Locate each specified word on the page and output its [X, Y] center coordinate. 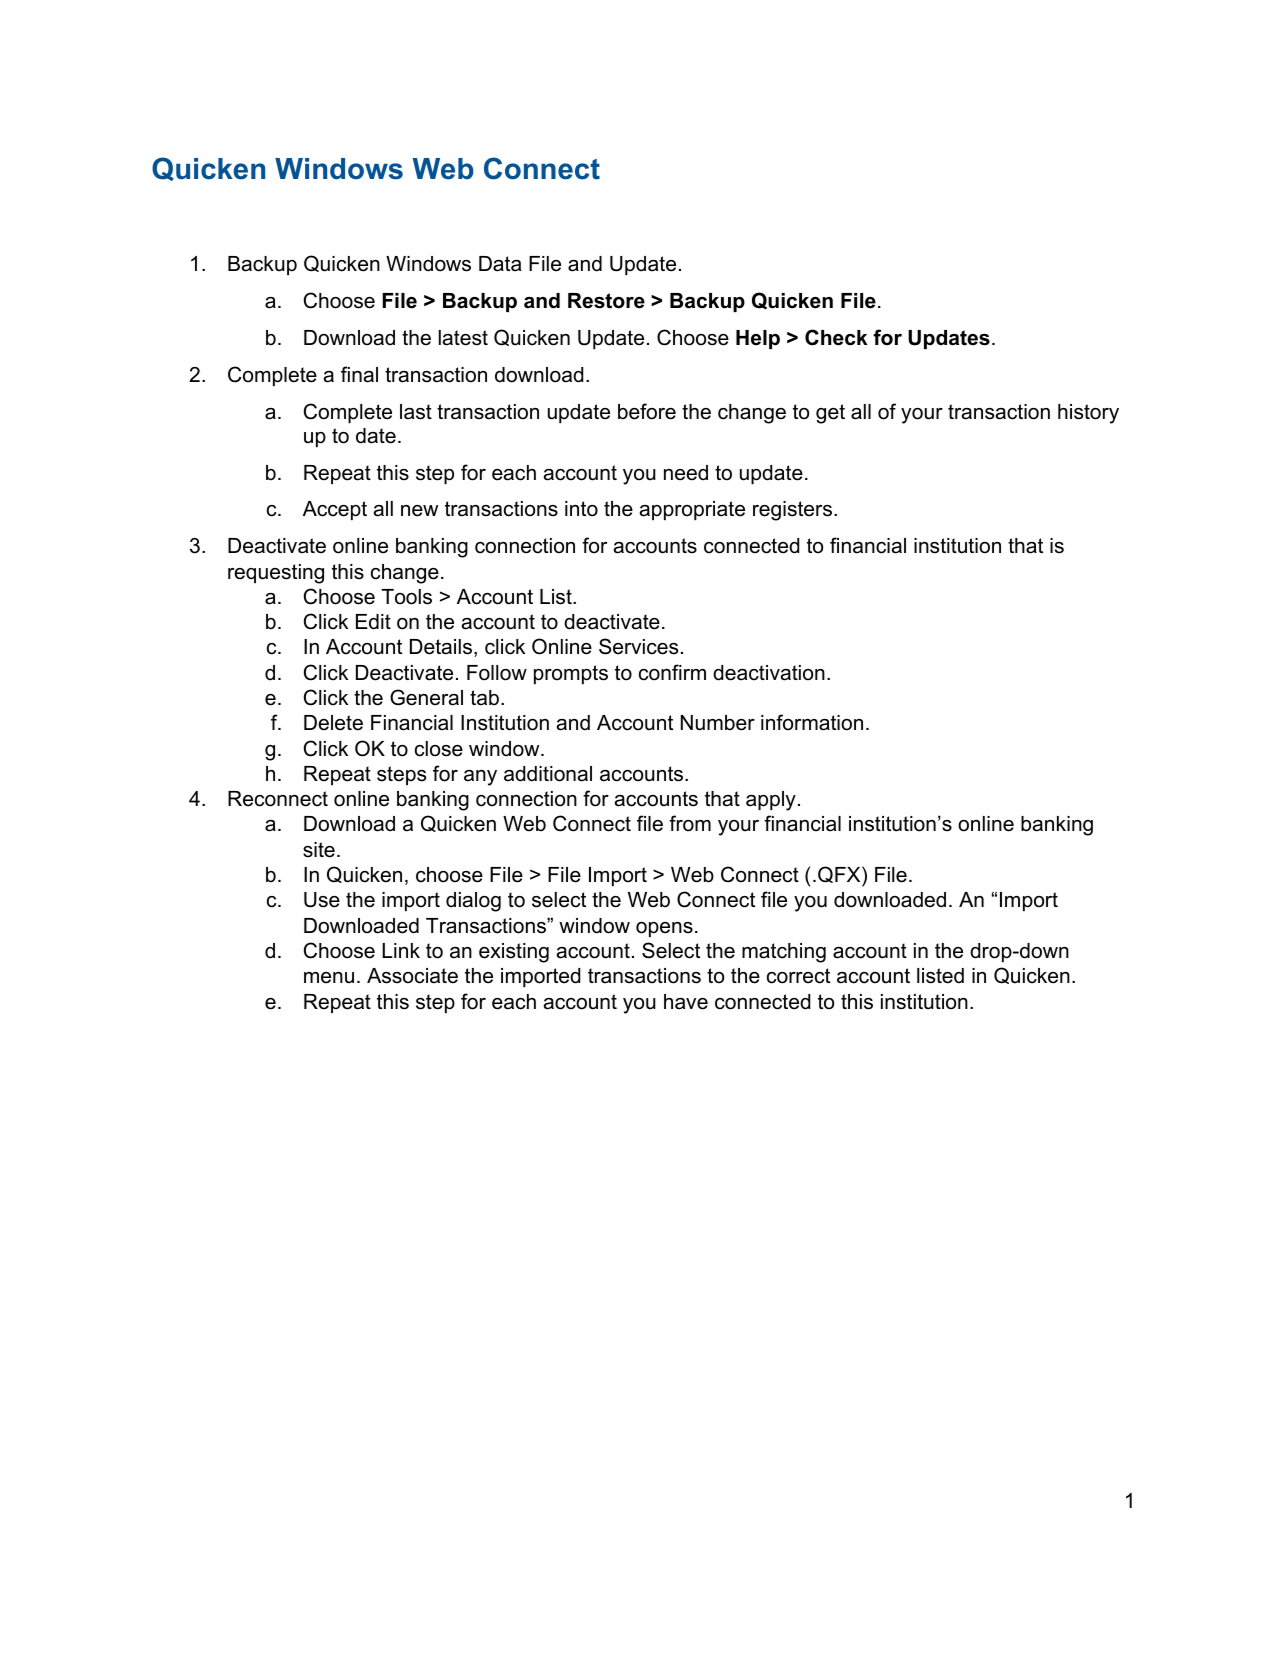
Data [500, 264]
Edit [373, 622]
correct [798, 976]
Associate [412, 976]
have [686, 1002]
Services [638, 646]
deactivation [769, 673]
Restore [606, 301]
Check [836, 337]
